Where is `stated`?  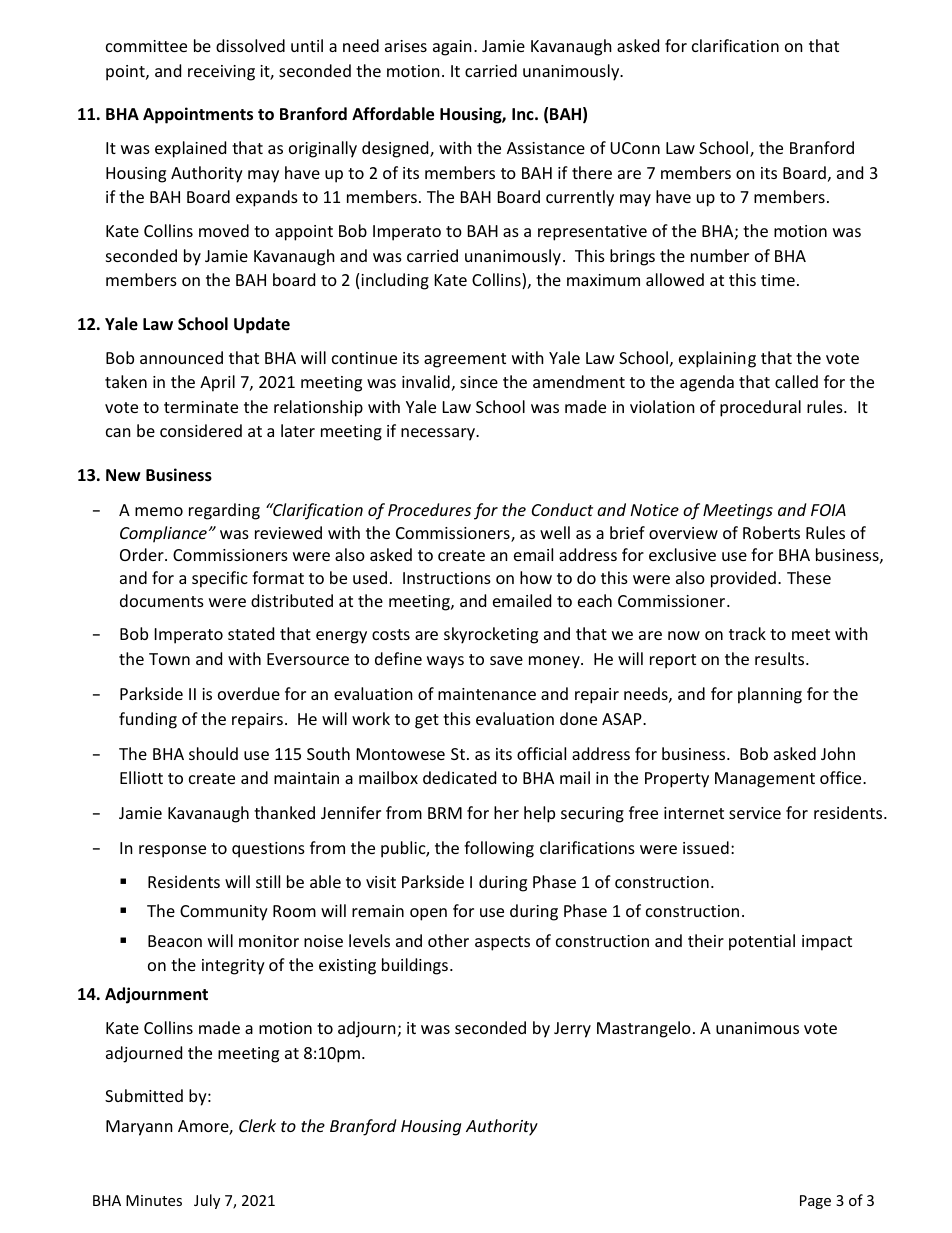 stated is located at coordinates (251, 633).
